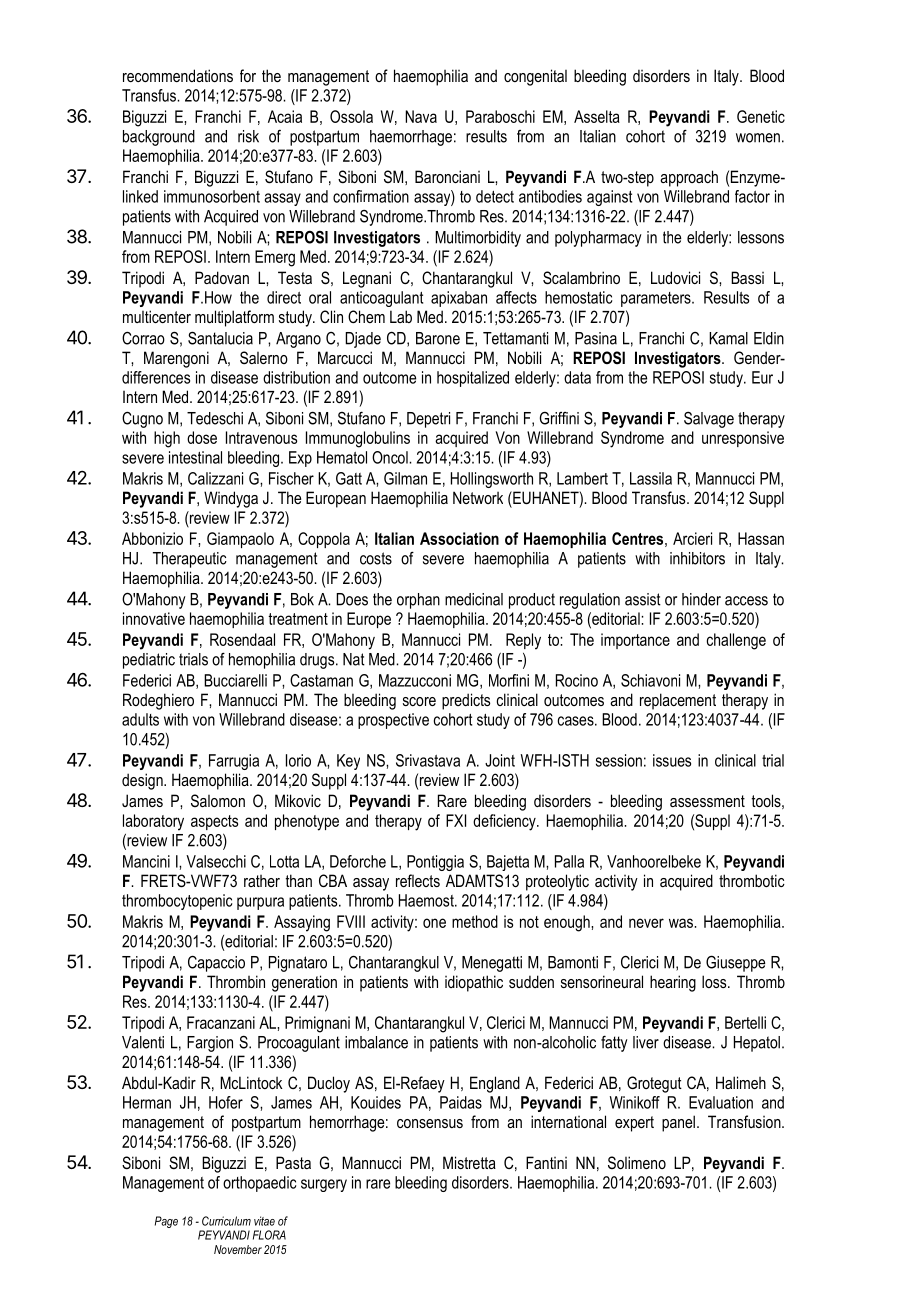 The height and width of the page is (1308, 924). I want to click on Nava, so click(421, 116).
